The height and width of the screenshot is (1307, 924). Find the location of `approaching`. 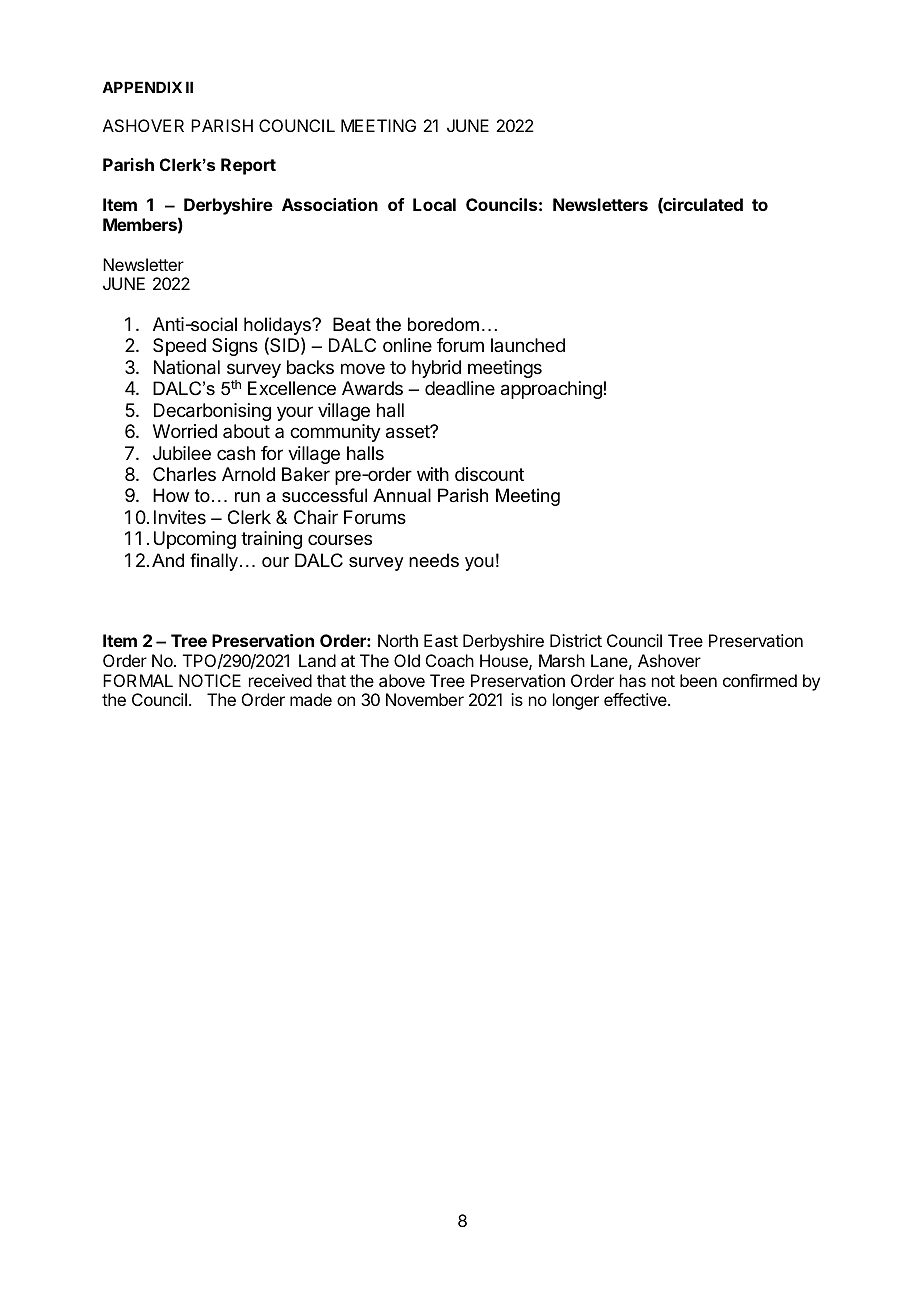

approaching is located at coordinates (551, 390).
